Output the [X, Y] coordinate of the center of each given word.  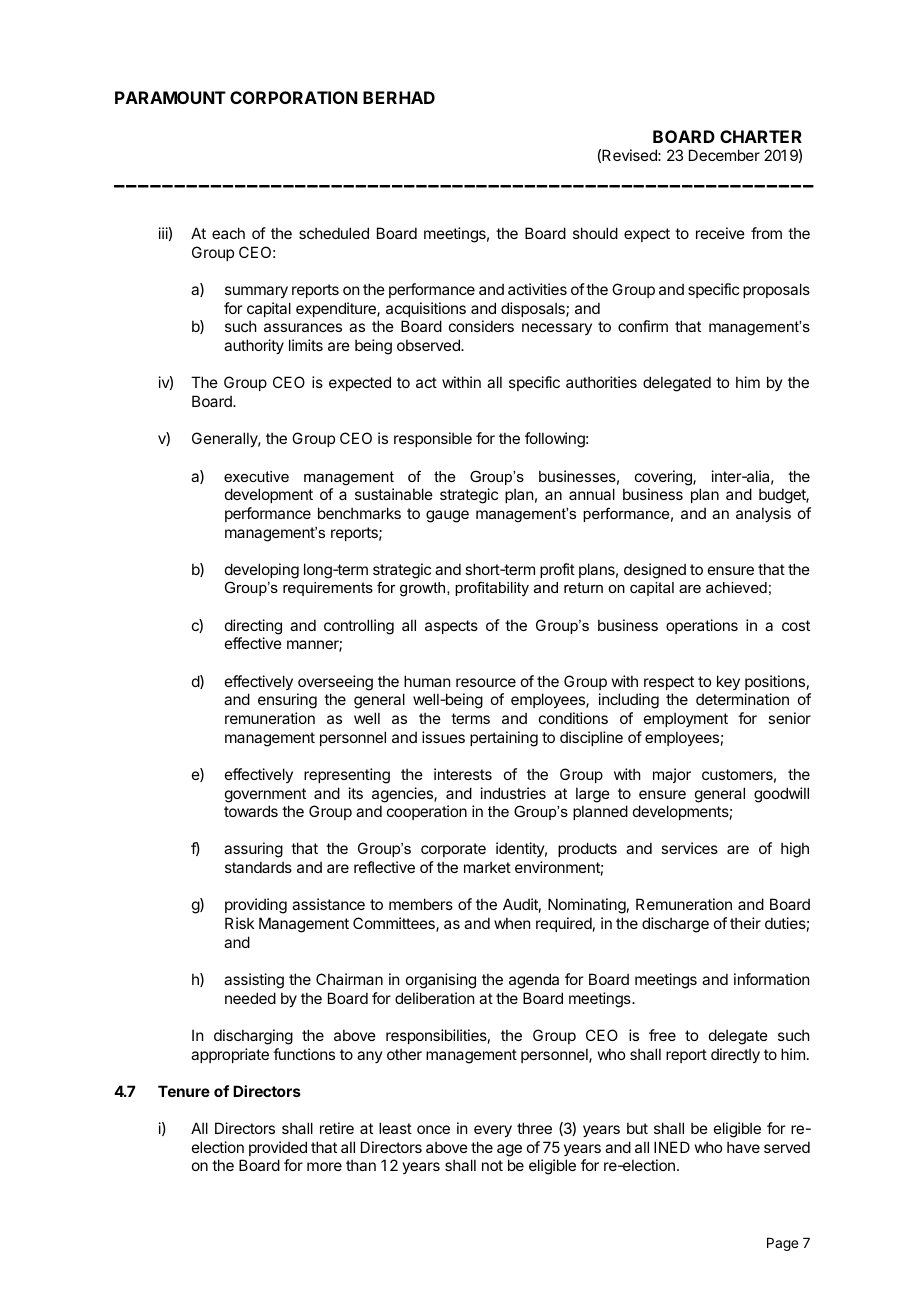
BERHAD [399, 97]
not [492, 1165]
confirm [643, 326]
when [512, 923]
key [728, 682]
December [724, 155]
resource [486, 682]
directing [253, 627]
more [324, 1166]
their [745, 923]
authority [254, 346]
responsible [433, 439]
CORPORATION [293, 97]
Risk [239, 923]
